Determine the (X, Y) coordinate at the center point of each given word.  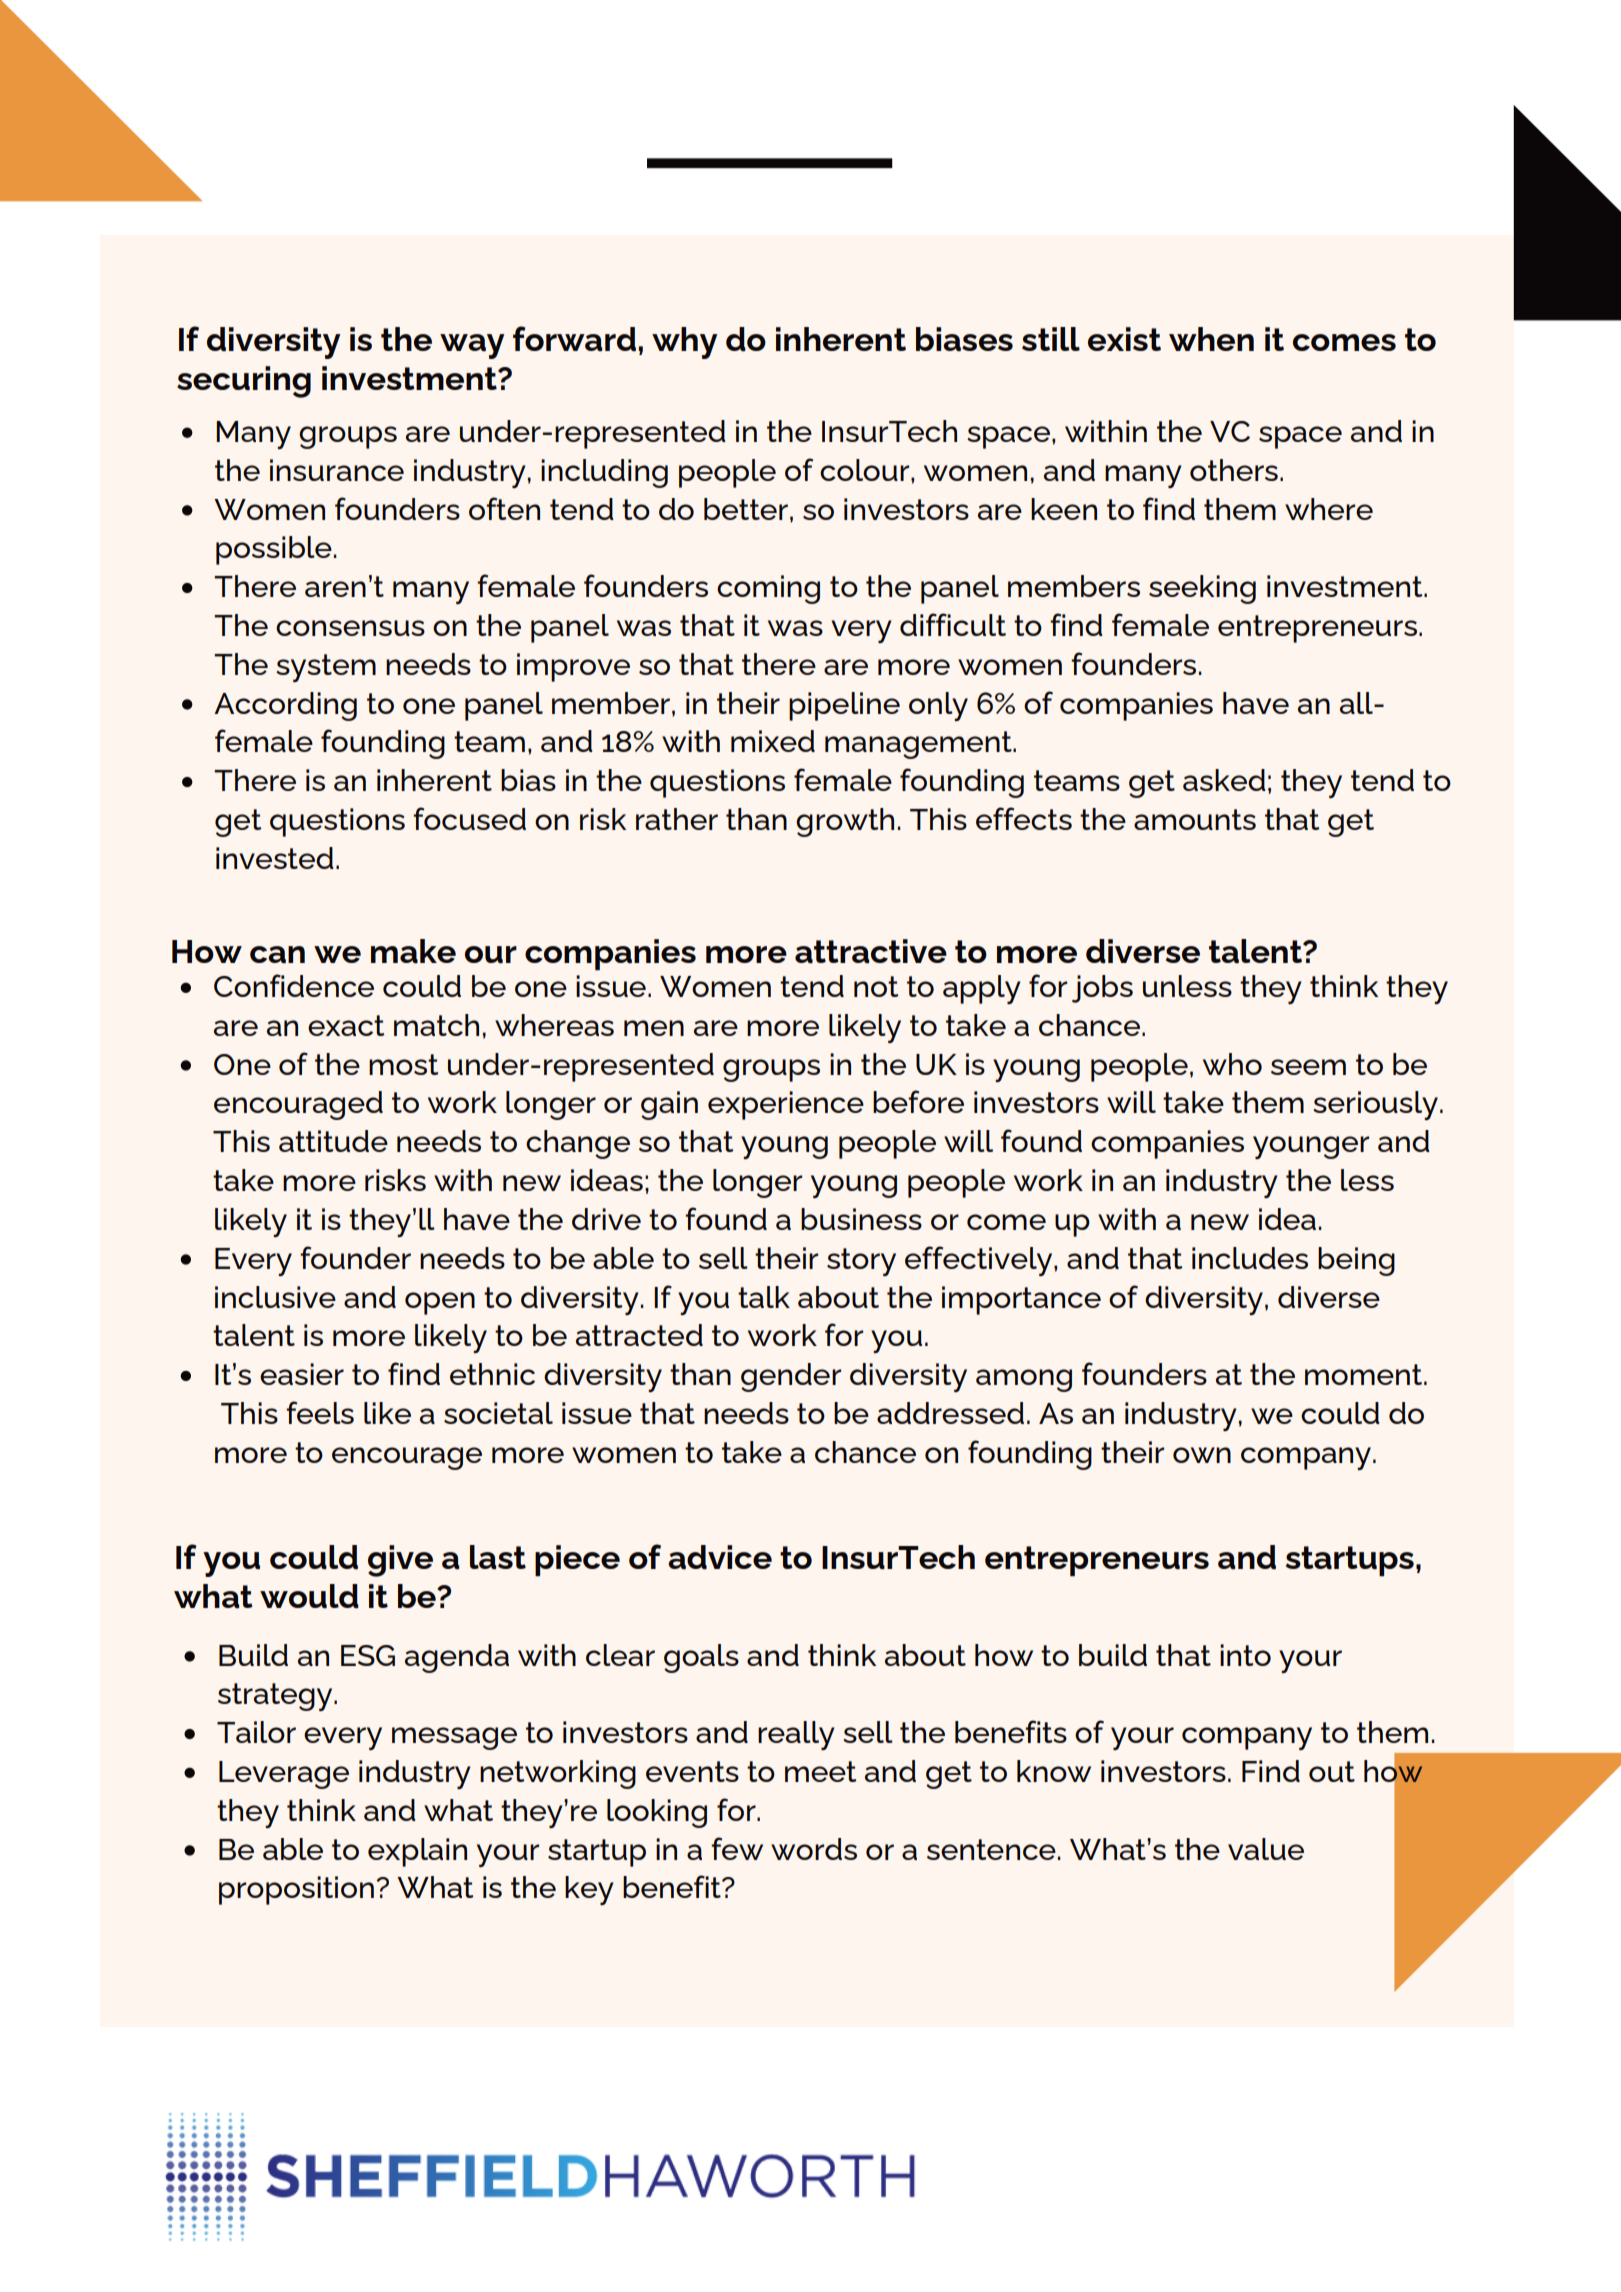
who (1232, 1064)
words (814, 1849)
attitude (333, 1141)
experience (786, 1105)
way (472, 346)
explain (417, 1852)
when (1211, 339)
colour (866, 470)
